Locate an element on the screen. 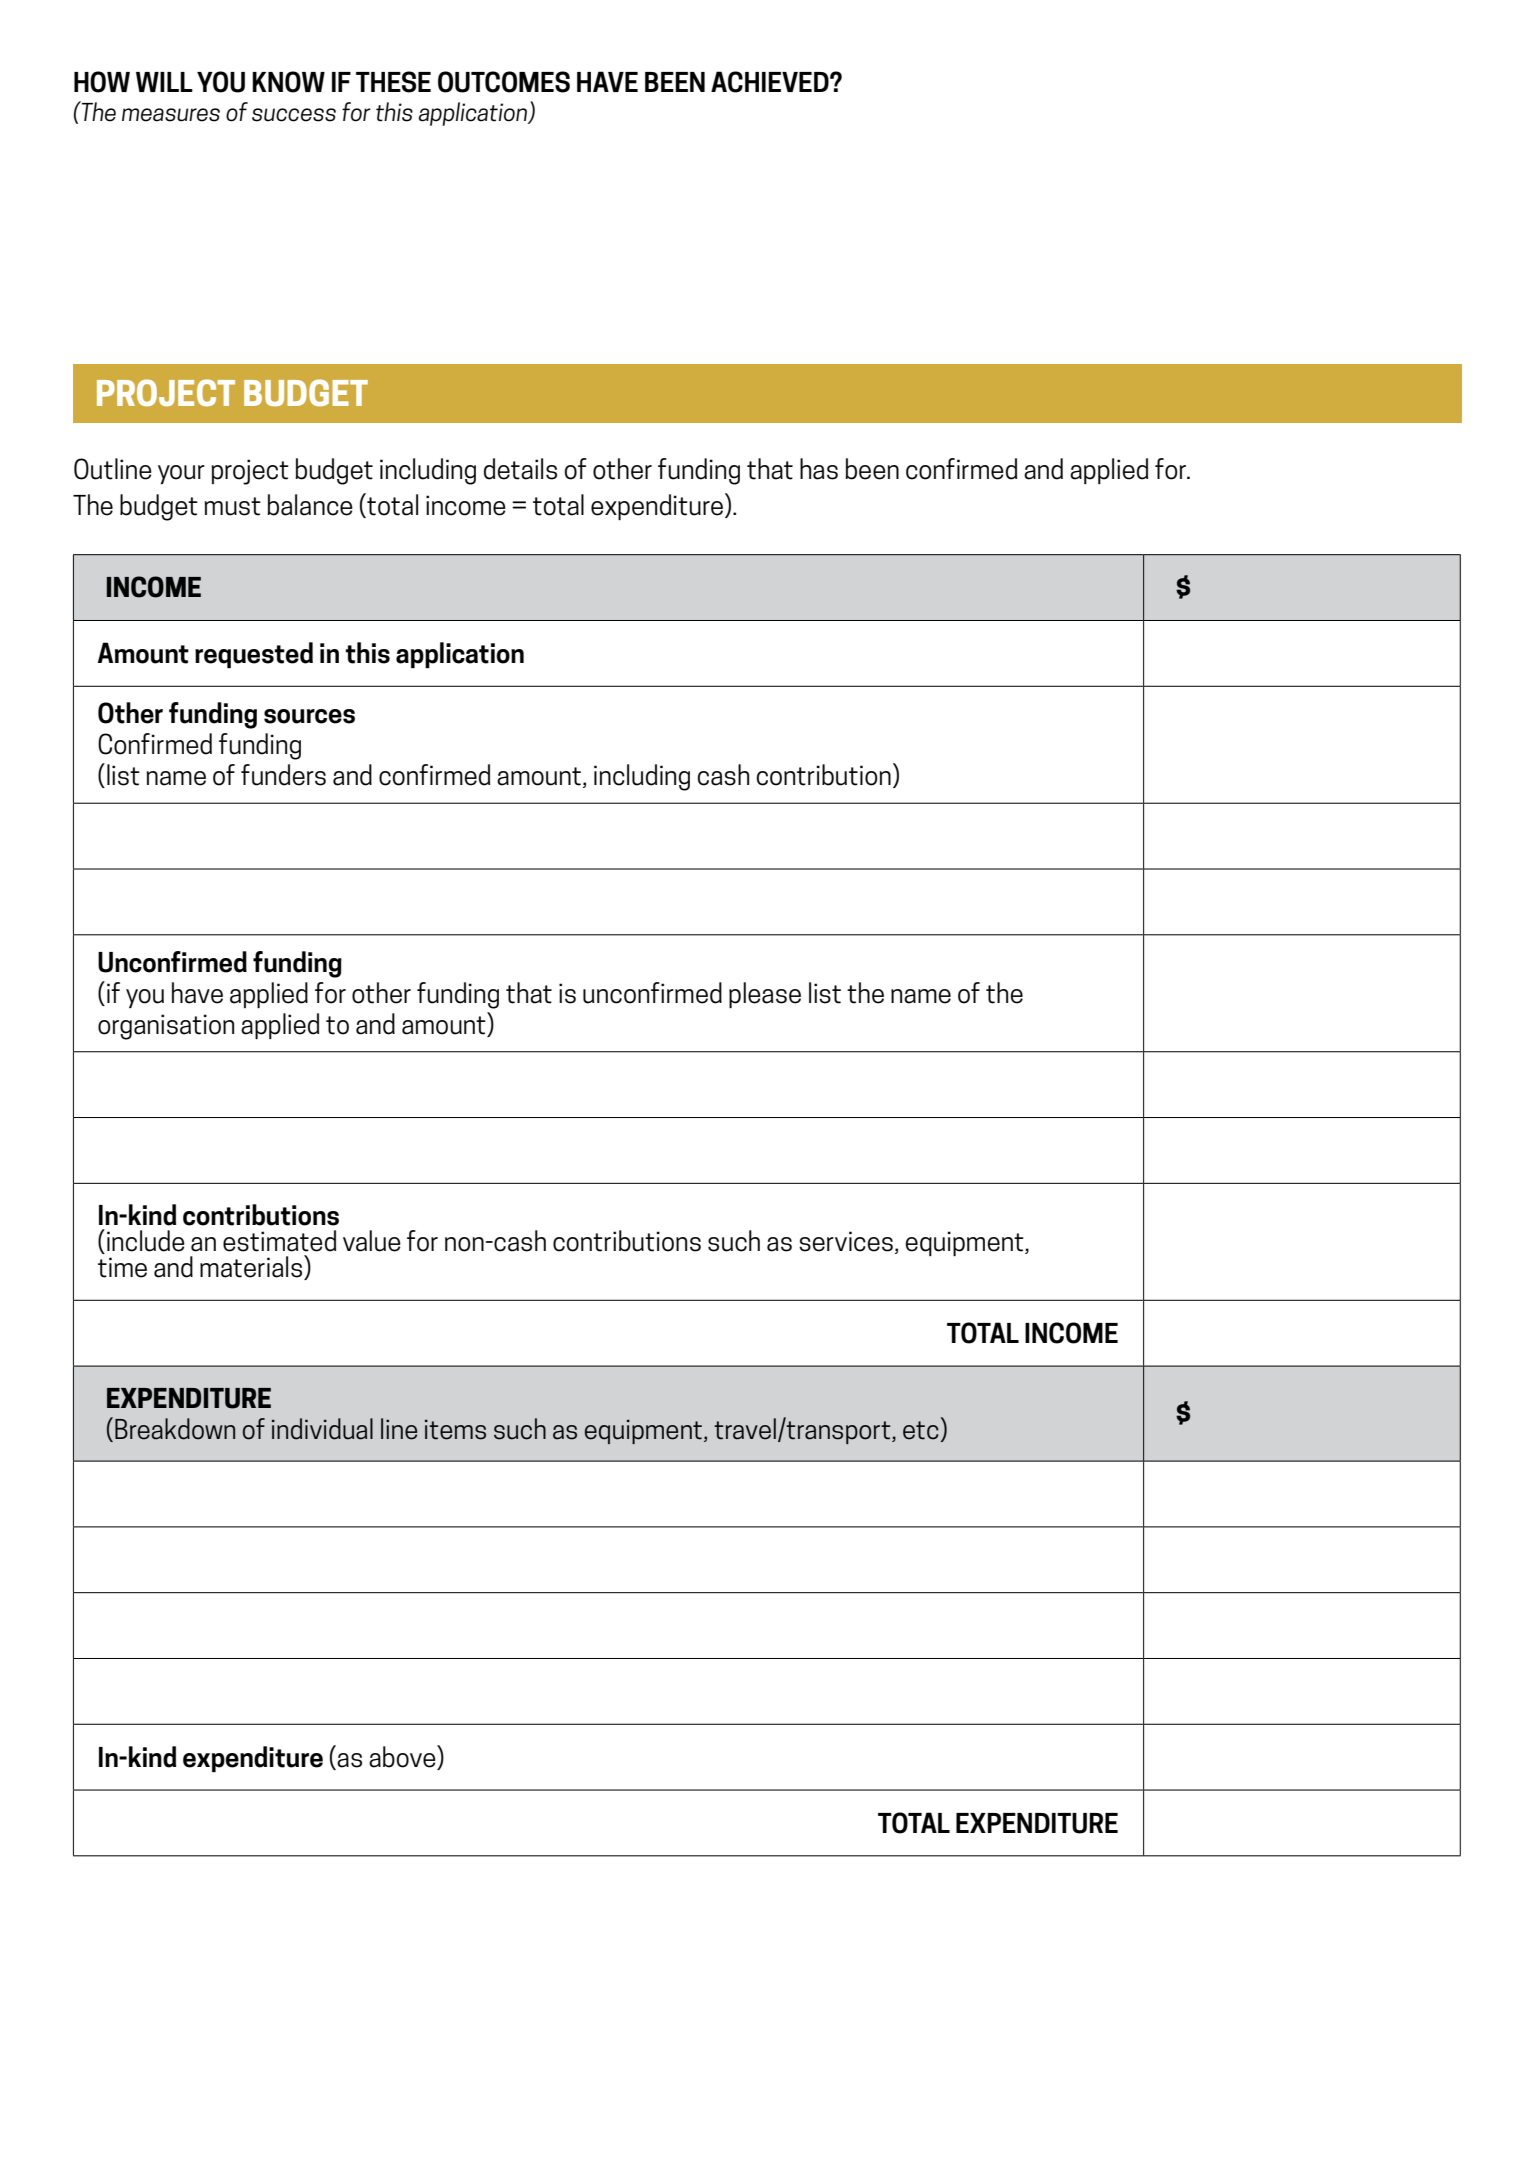 The width and height of the screenshot is (1535, 2171). funders is located at coordinates (283, 775).
